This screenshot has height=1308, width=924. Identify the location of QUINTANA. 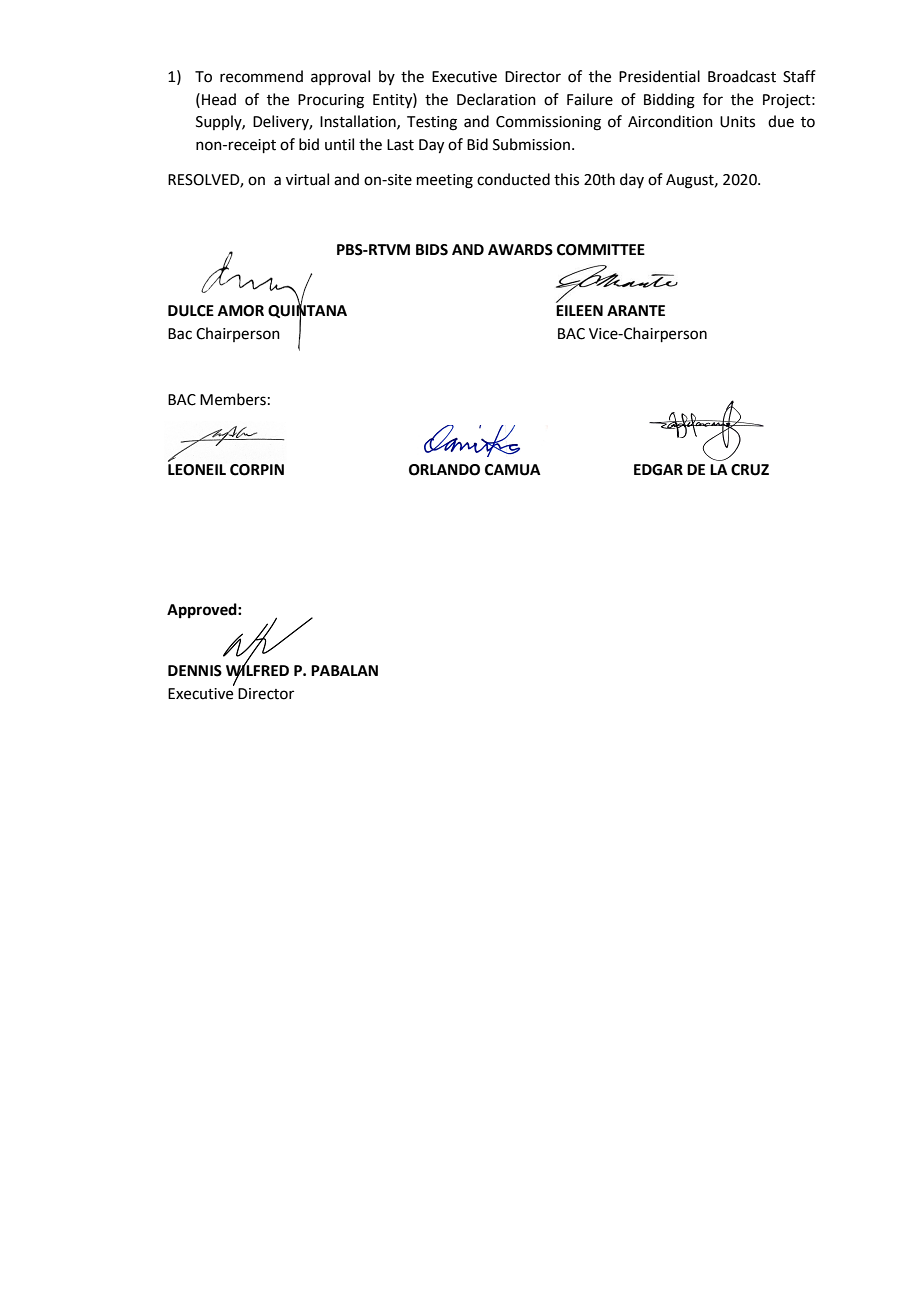
(307, 312).
